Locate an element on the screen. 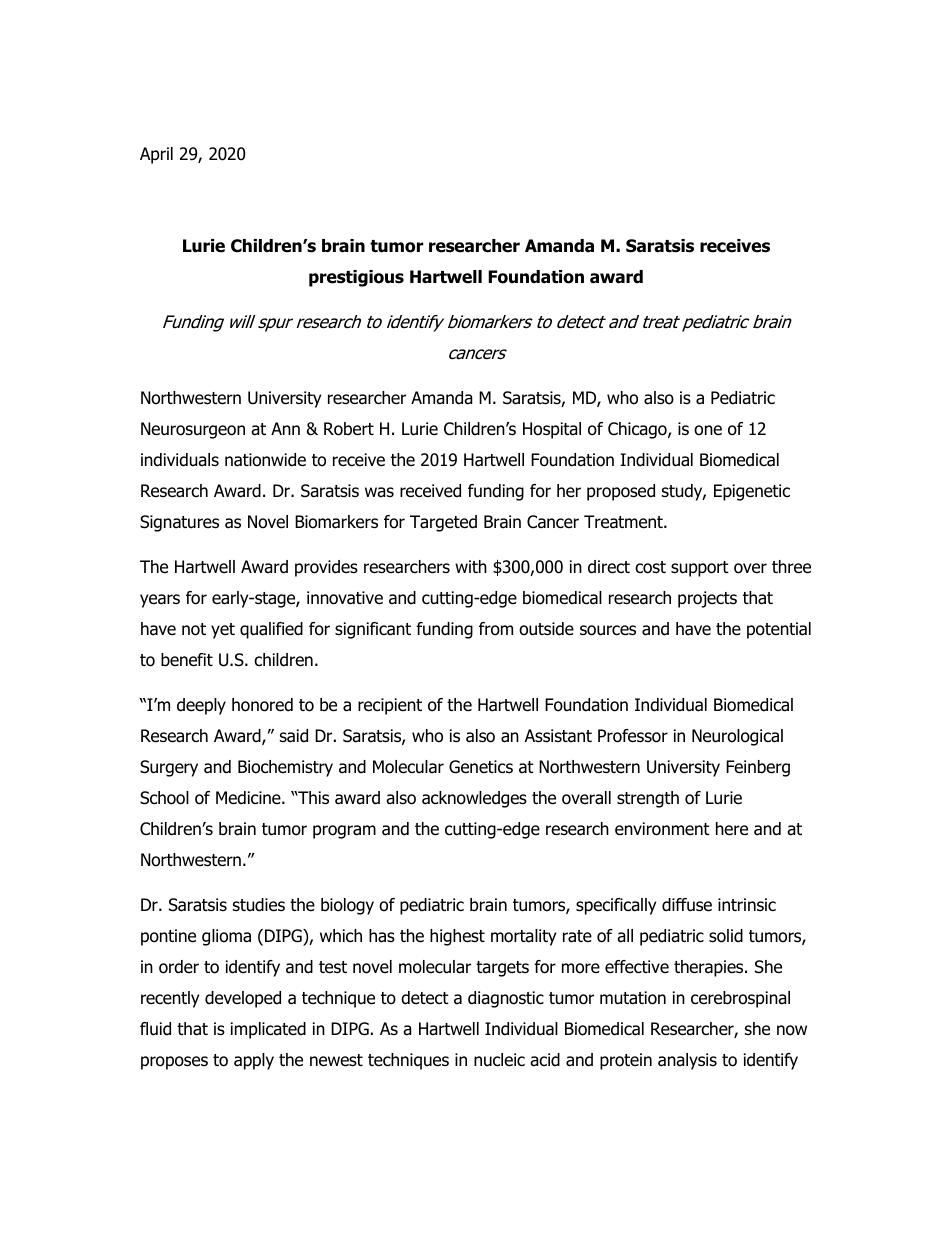 The width and height of the screenshot is (952, 1233). Targeted is located at coordinates (443, 523).
